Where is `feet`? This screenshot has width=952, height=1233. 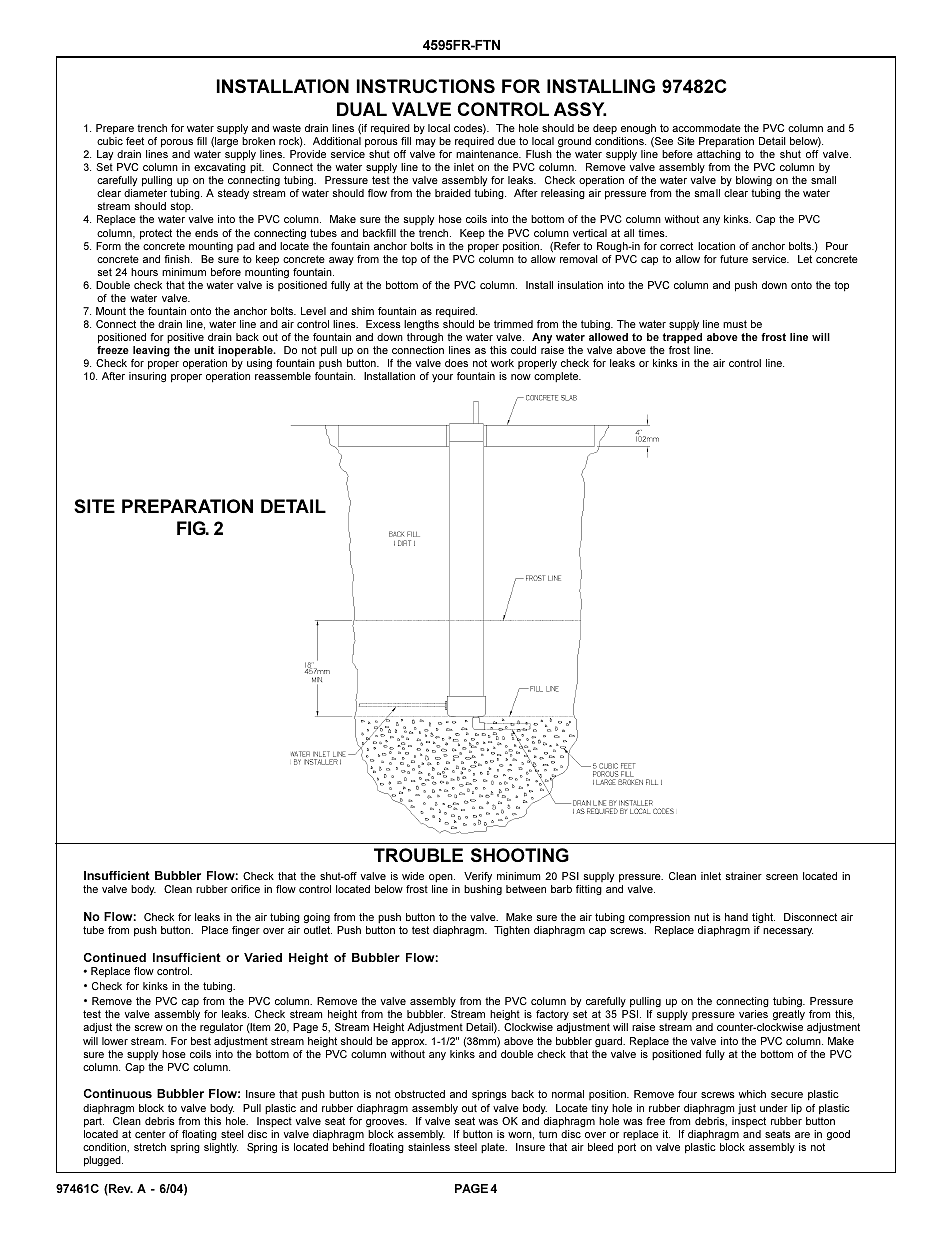 feet is located at coordinates (135, 141).
